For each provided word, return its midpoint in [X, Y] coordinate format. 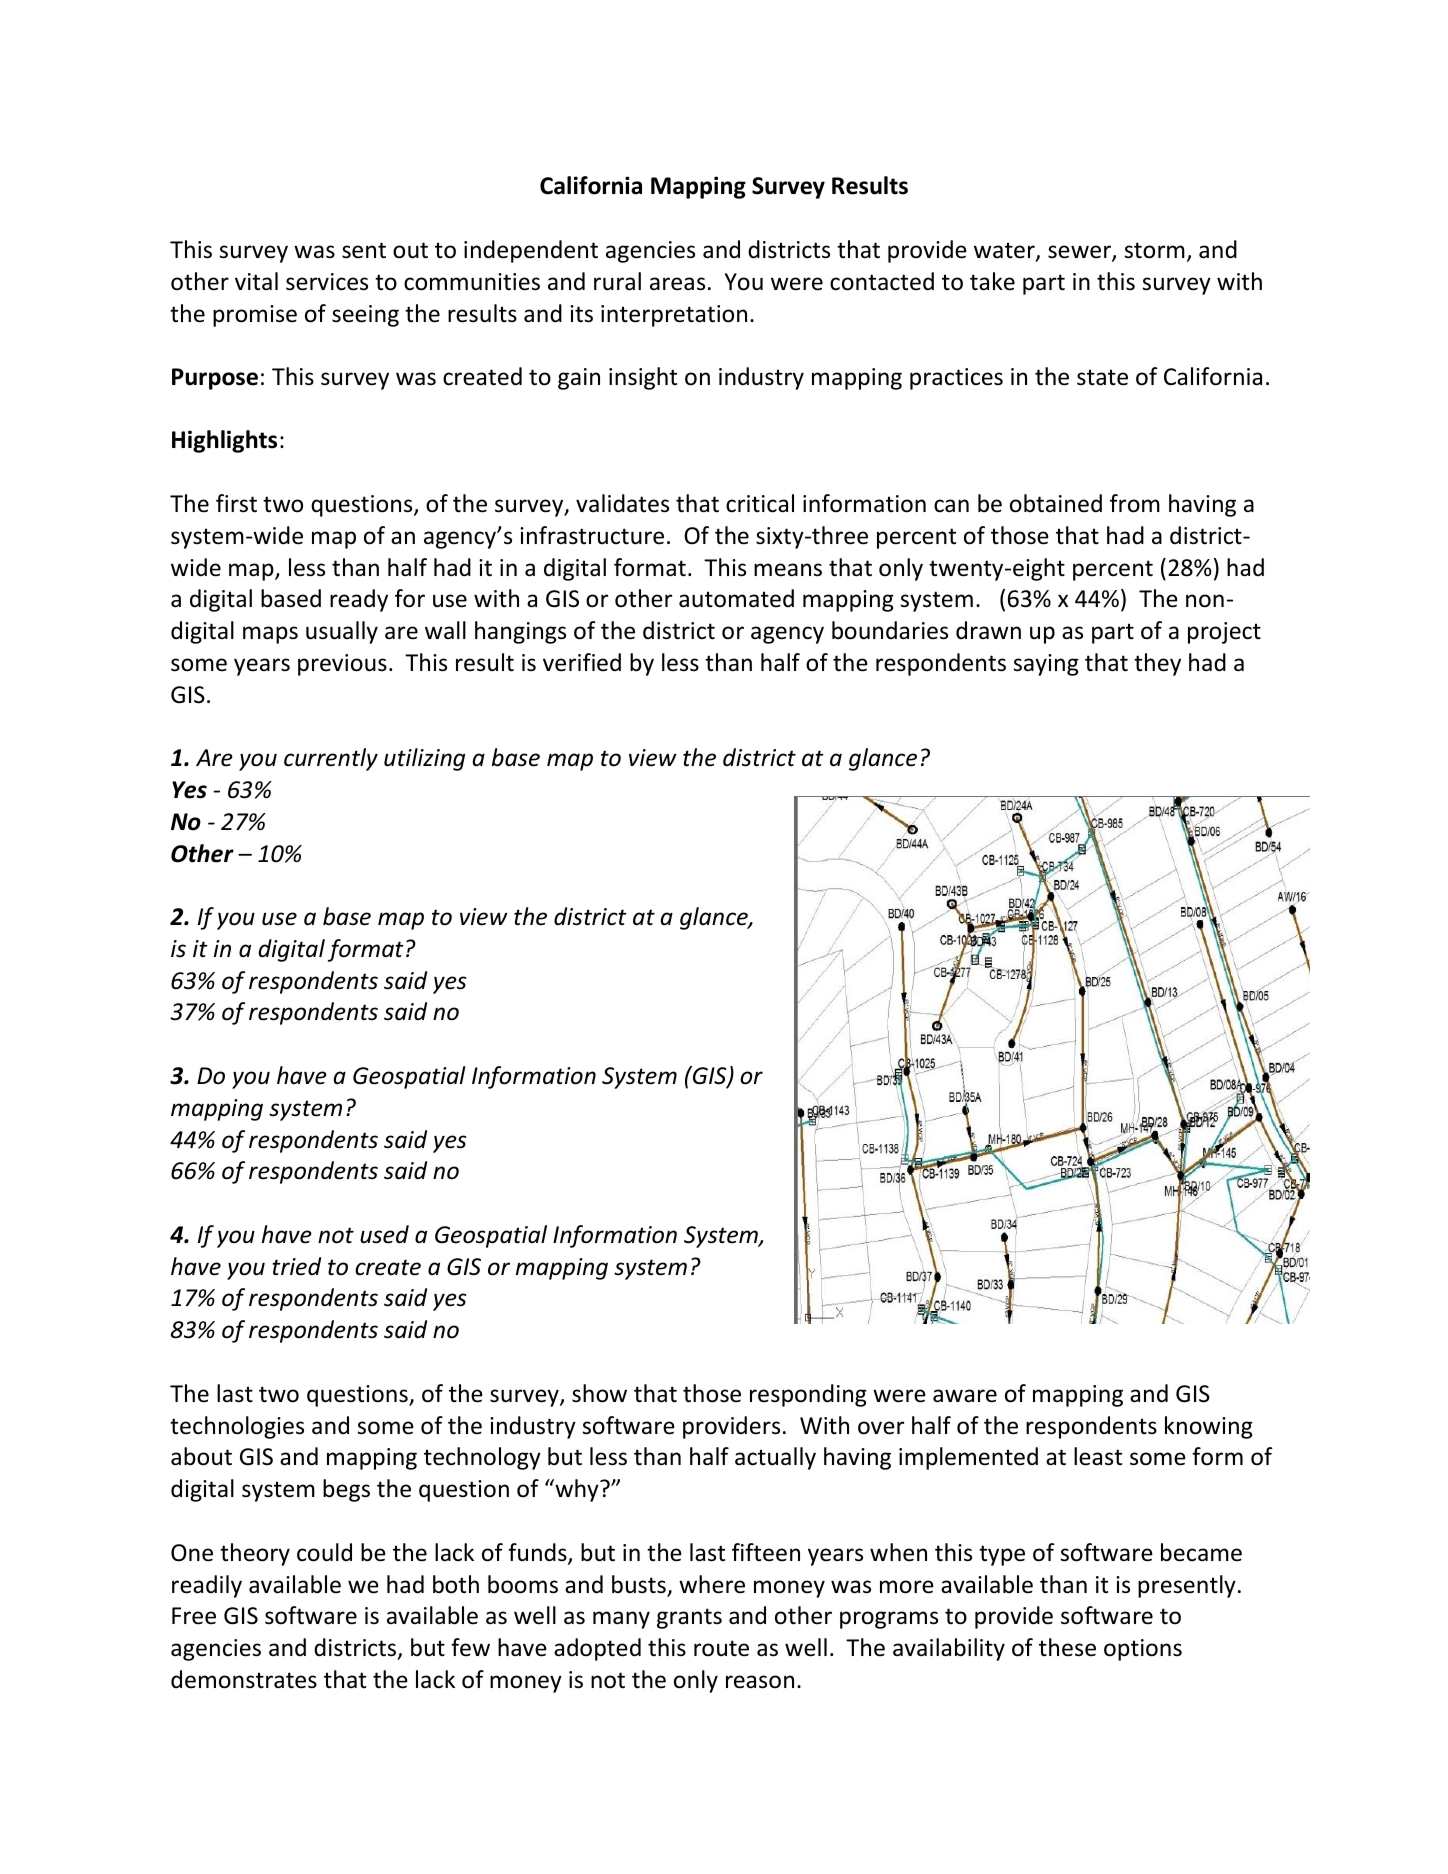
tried [297, 1266]
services [327, 282]
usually [342, 632]
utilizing [424, 759]
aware [965, 1396]
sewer [1080, 253]
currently [331, 759]
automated [736, 598]
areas [677, 284]
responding [808, 1395]
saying [1046, 665]
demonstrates [244, 1679]
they [1157, 664]
